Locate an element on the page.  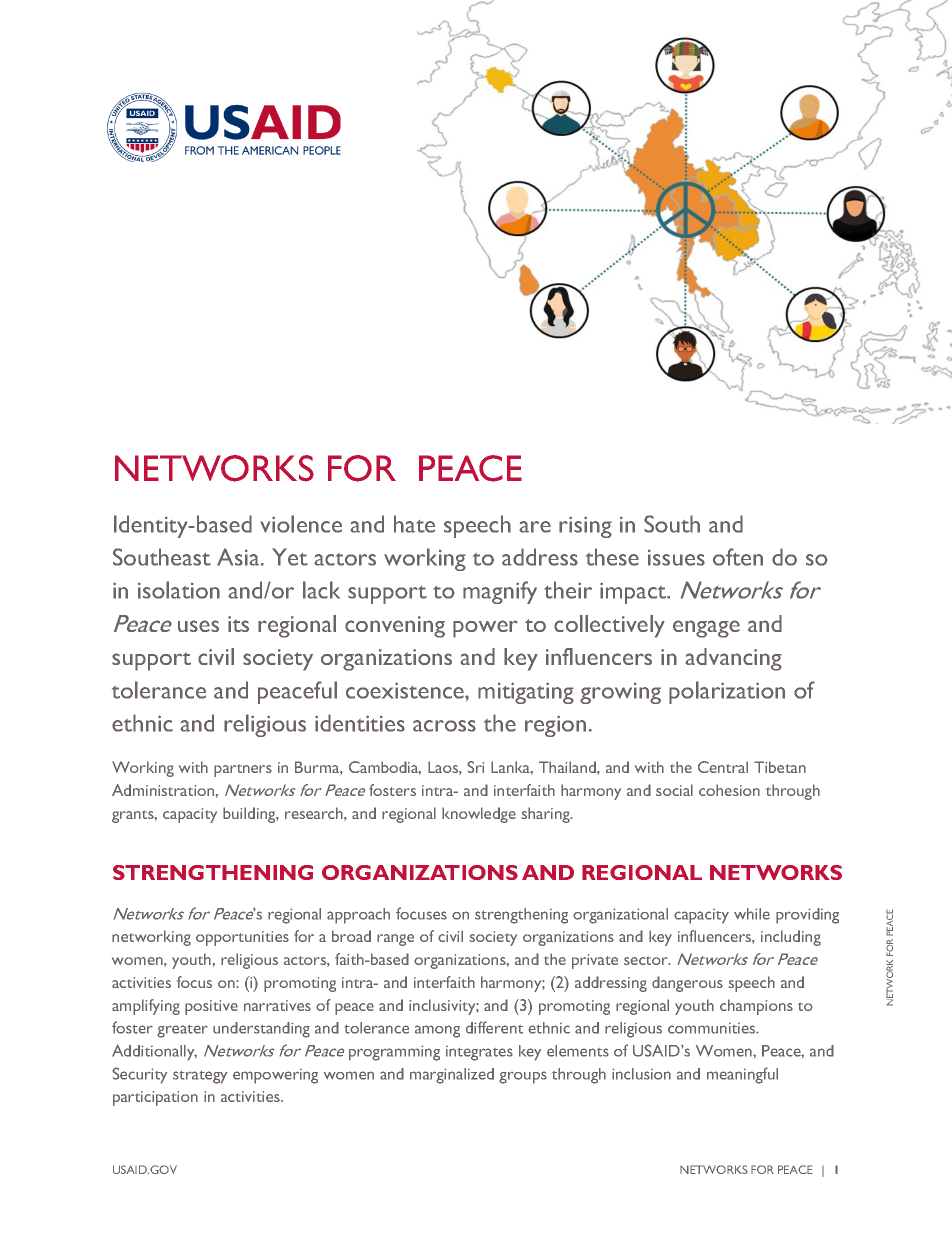
knowledge is located at coordinates (479, 815).
